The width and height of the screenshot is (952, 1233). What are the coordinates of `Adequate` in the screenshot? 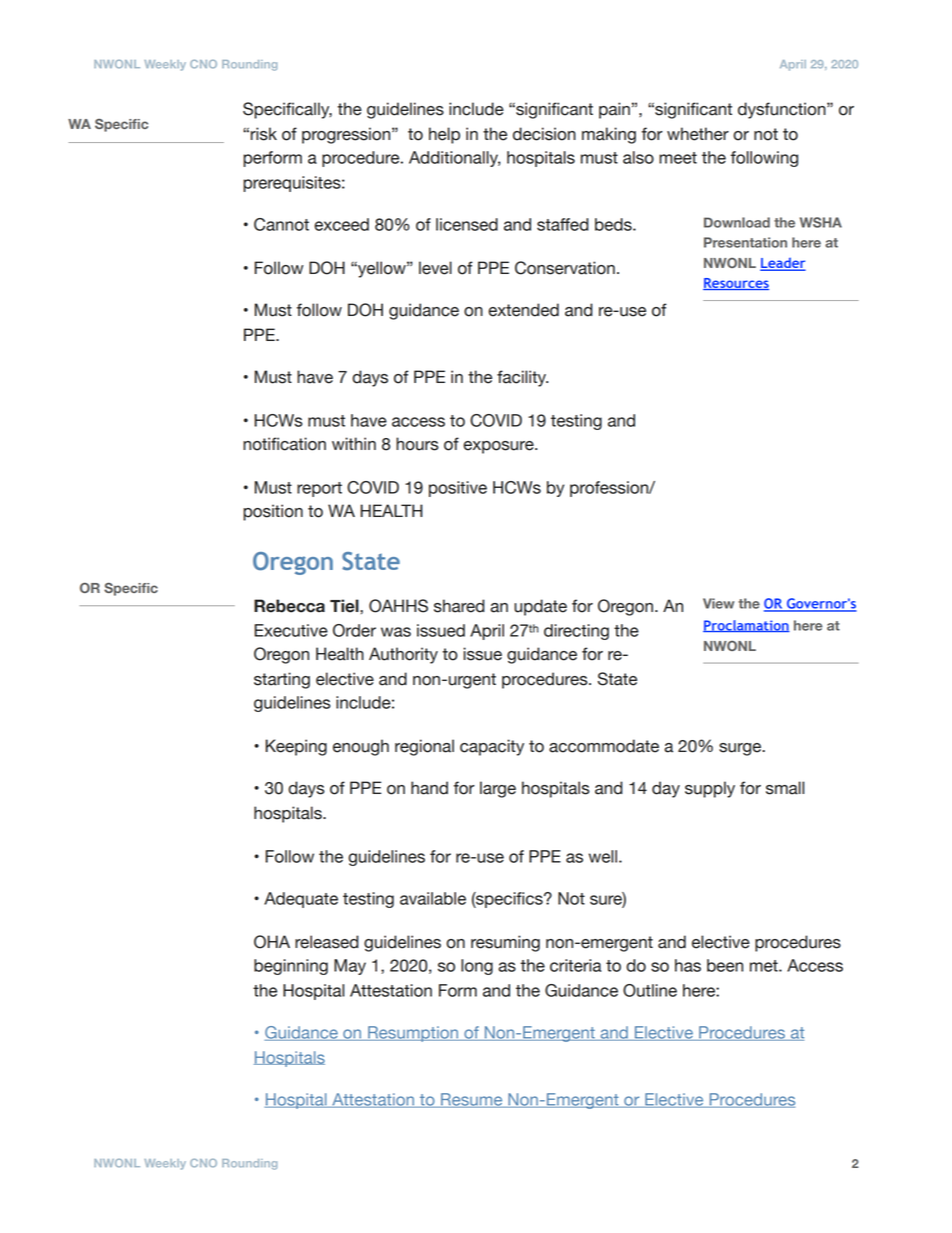 It's located at (301, 900).
